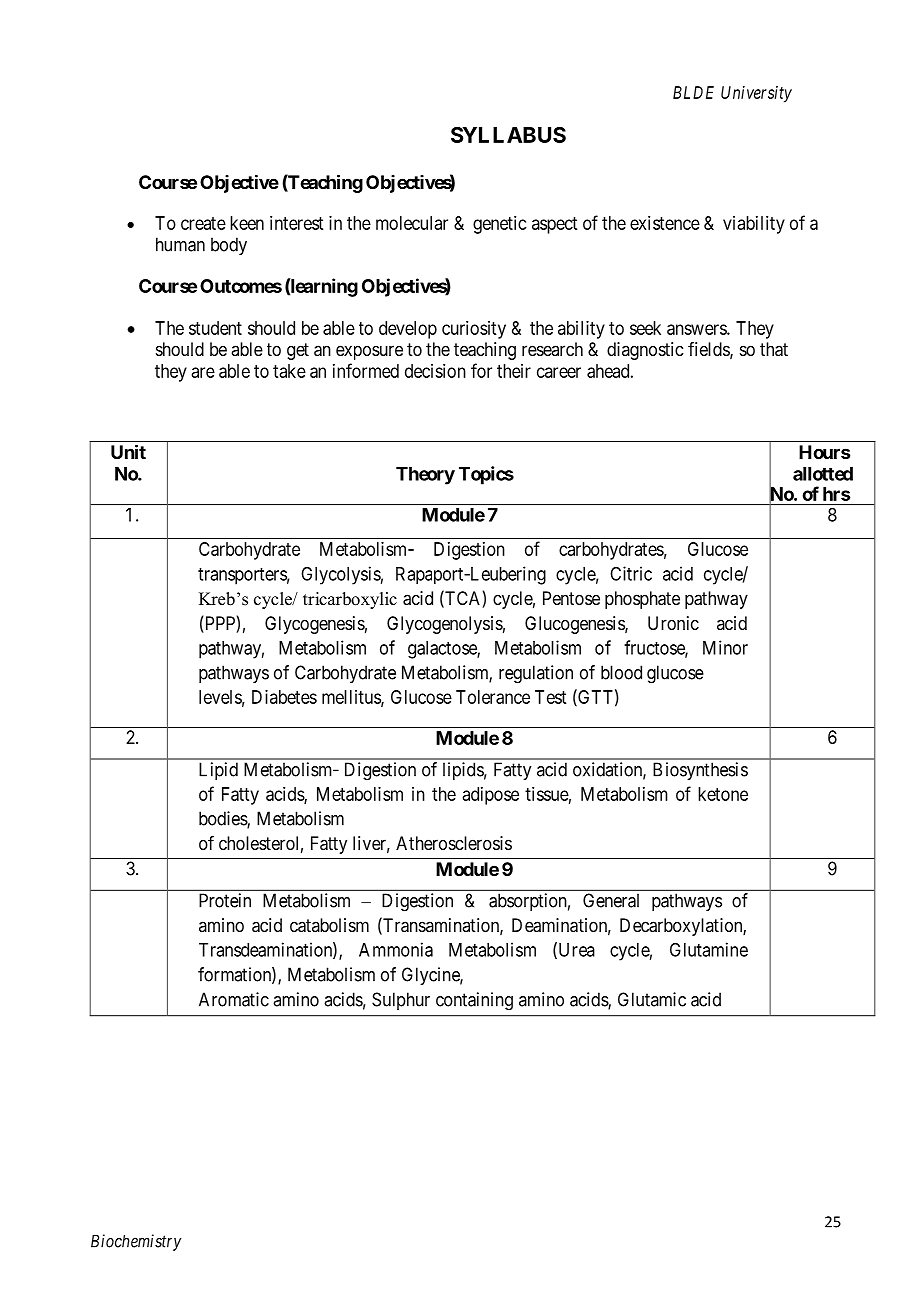 Image resolution: width=924 pixels, height=1307 pixels. Describe the element at coordinates (203, 223) in the screenshot. I see `create` at that location.
